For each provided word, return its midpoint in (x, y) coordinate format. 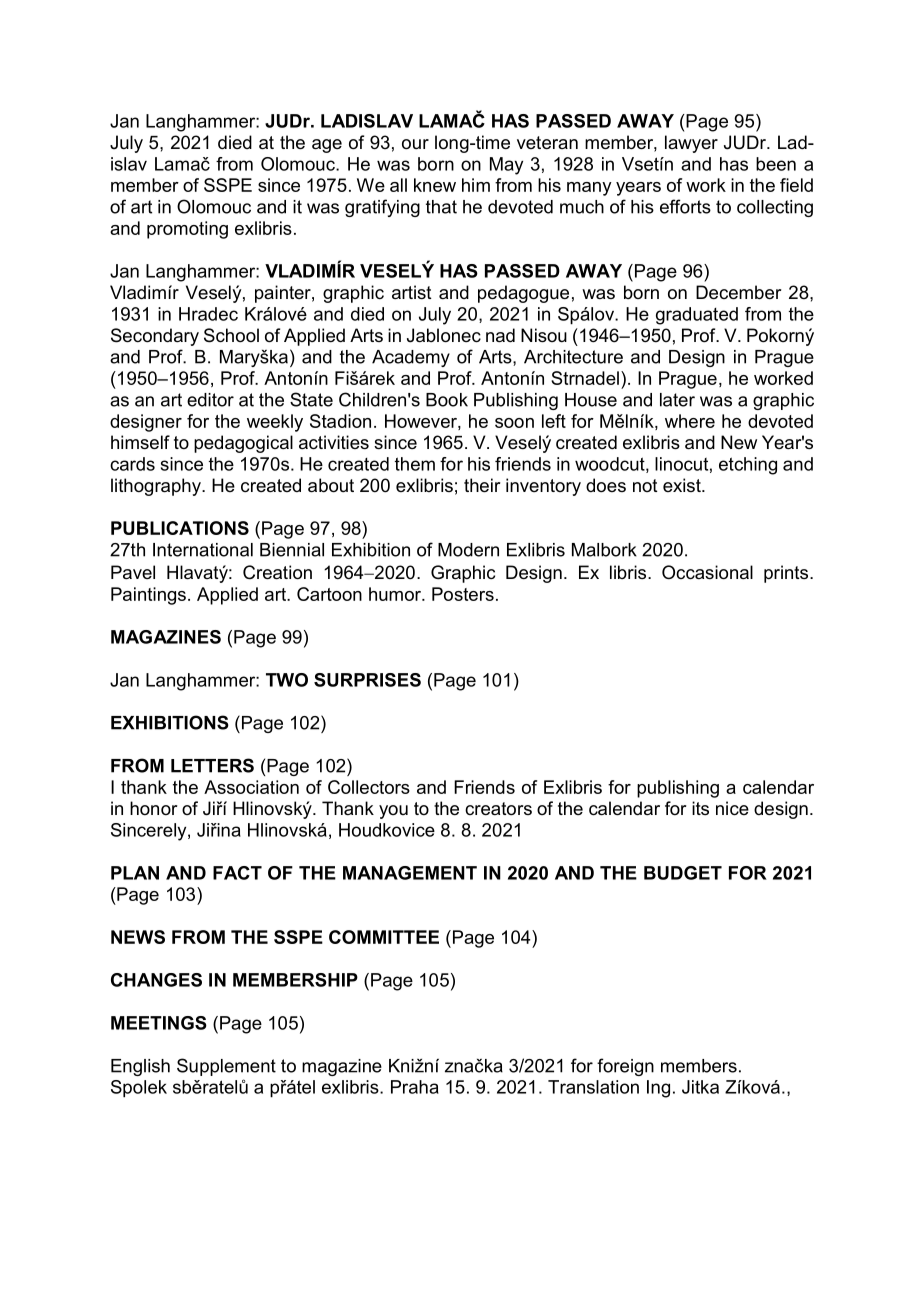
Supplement (226, 1067)
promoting (187, 230)
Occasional (707, 572)
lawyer (691, 144)
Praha (415, 1087)
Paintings (148, 596)
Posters (463, 594)
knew (435, 185)
